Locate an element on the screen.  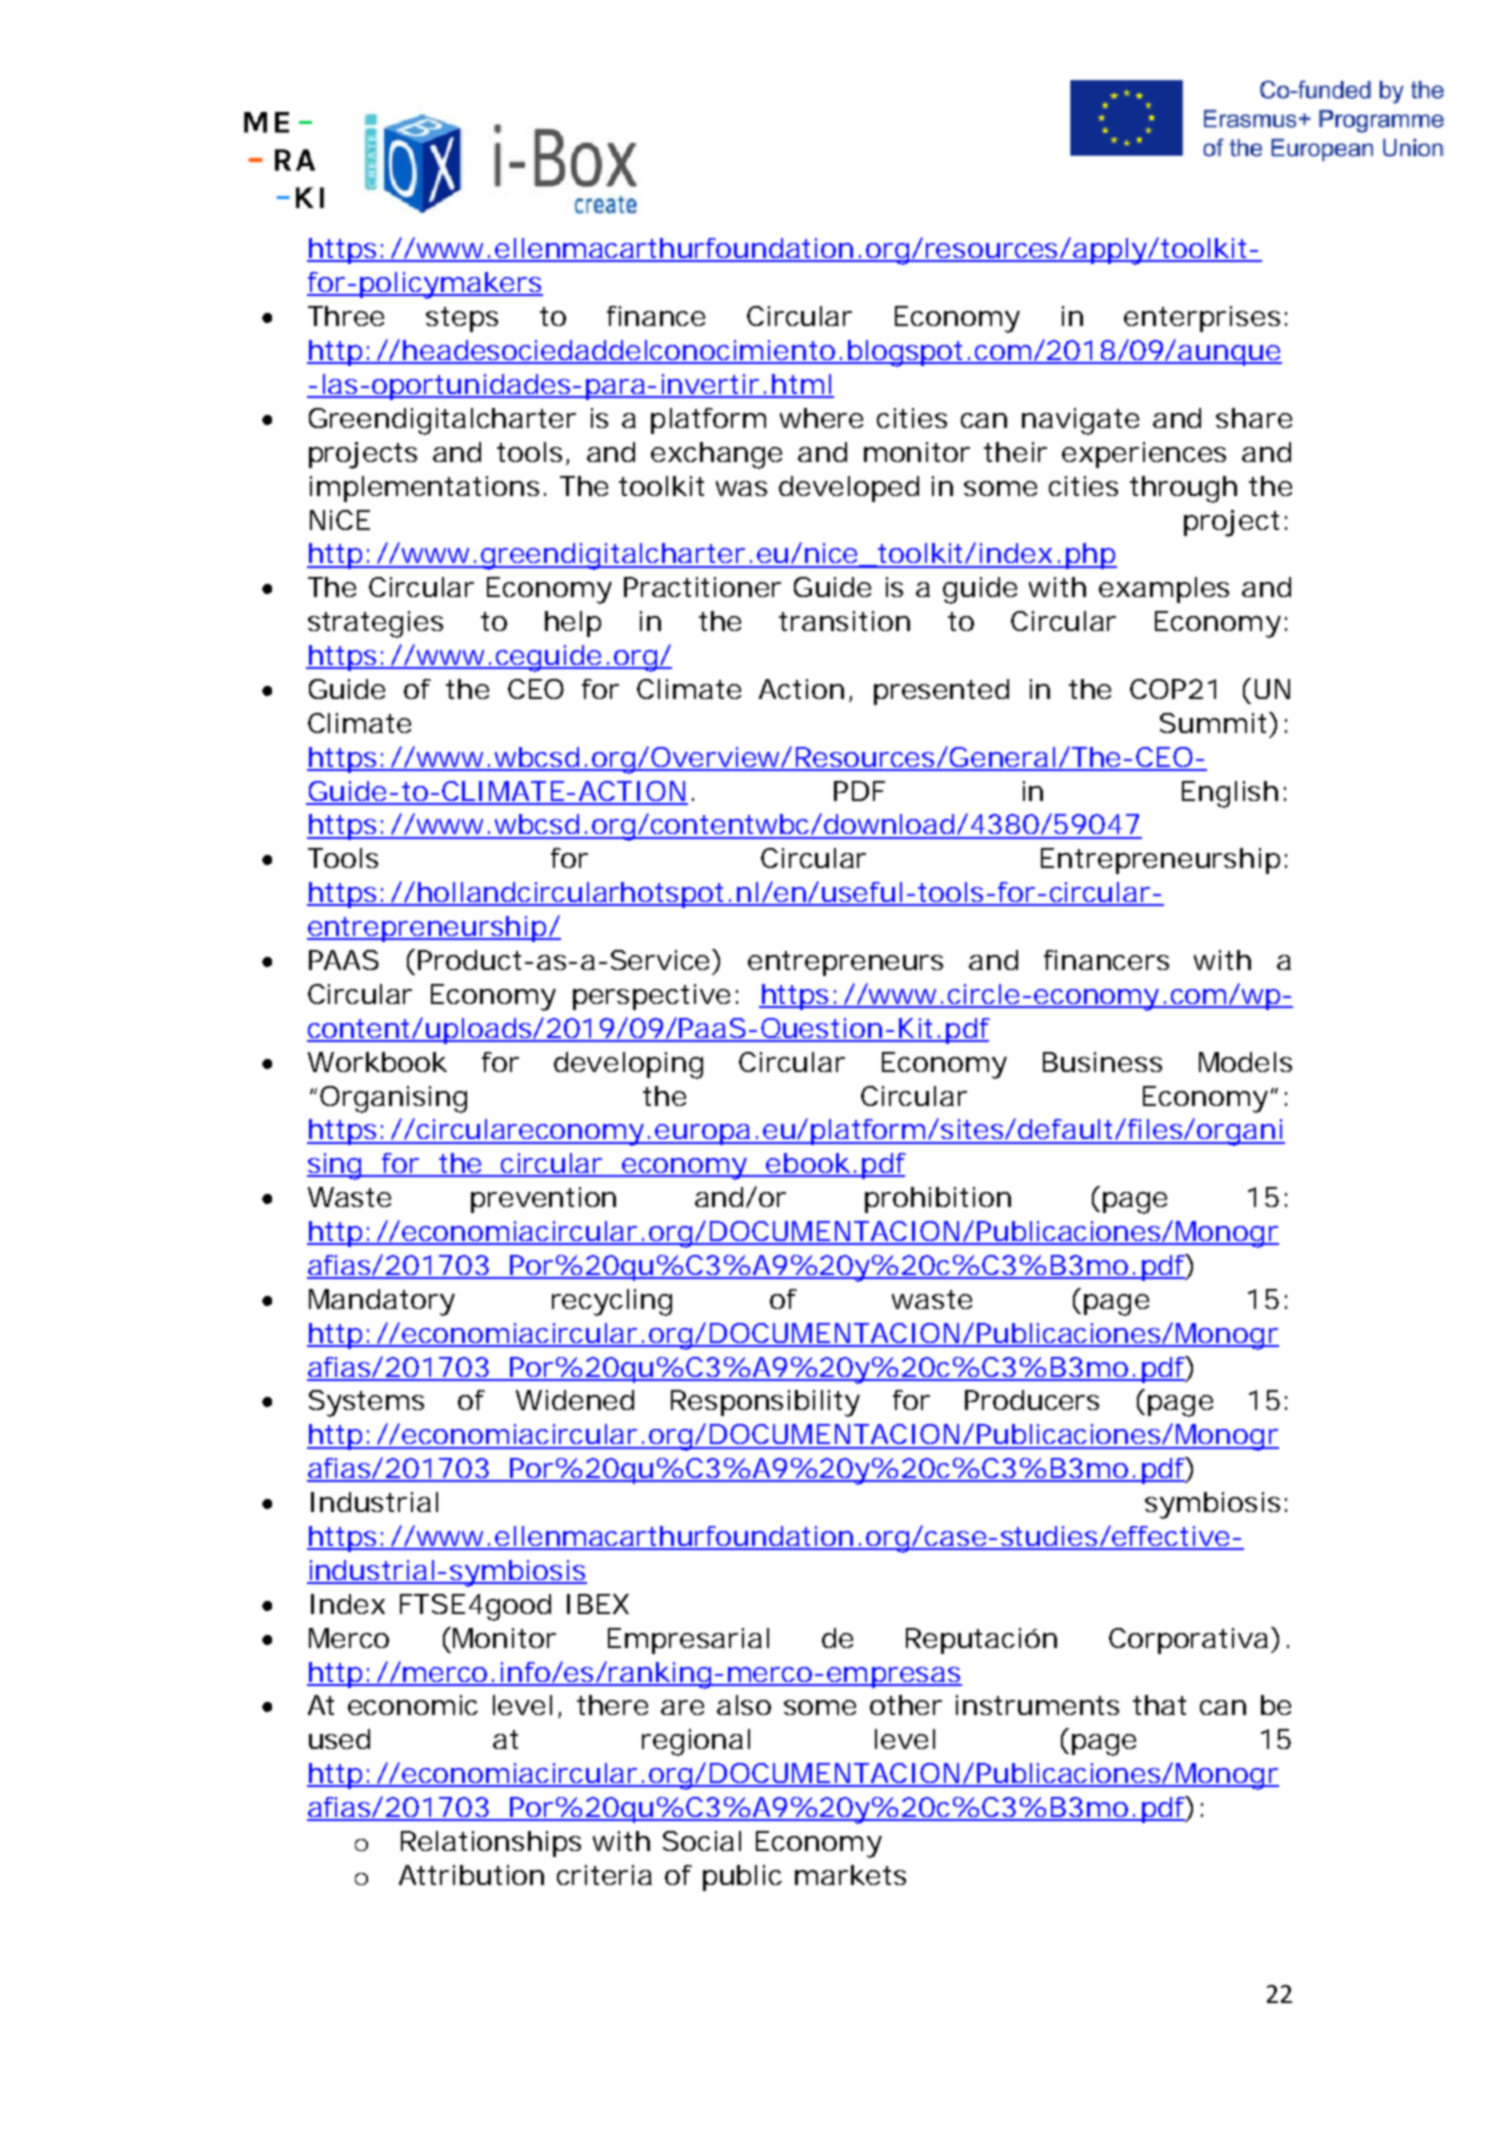
markets is located at coordinates (850, 1875).
